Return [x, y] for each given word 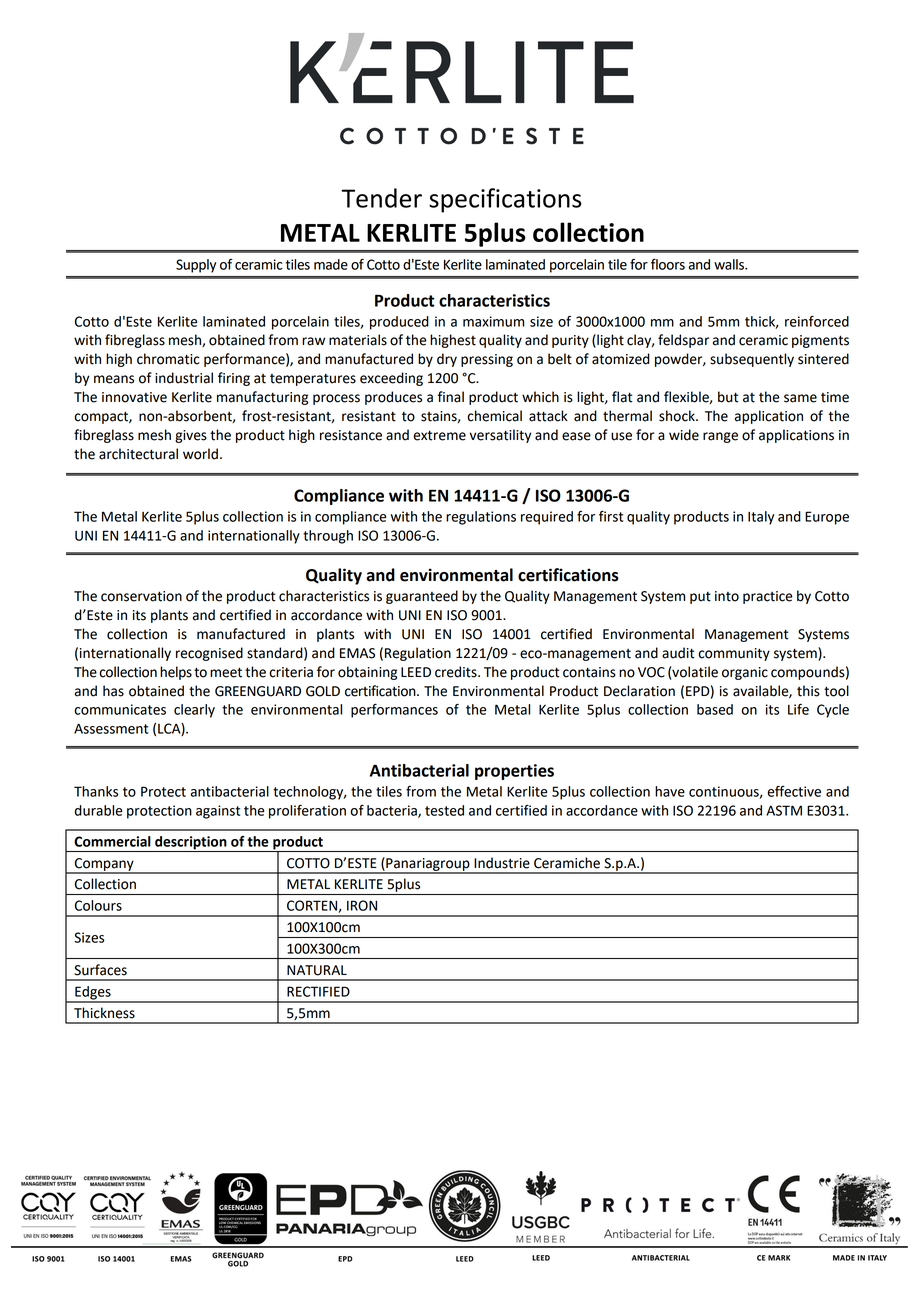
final [451, 397]
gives [191, 436]
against [218, 812]
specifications [505, 200]
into [727, 596]
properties [514, 772]
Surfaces [100, 970]
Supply [196, 266]
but [728, 397]
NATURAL [317, 970]
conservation [141, 596]
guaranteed [422, 597]
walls [730, 264]
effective [794, 791]
